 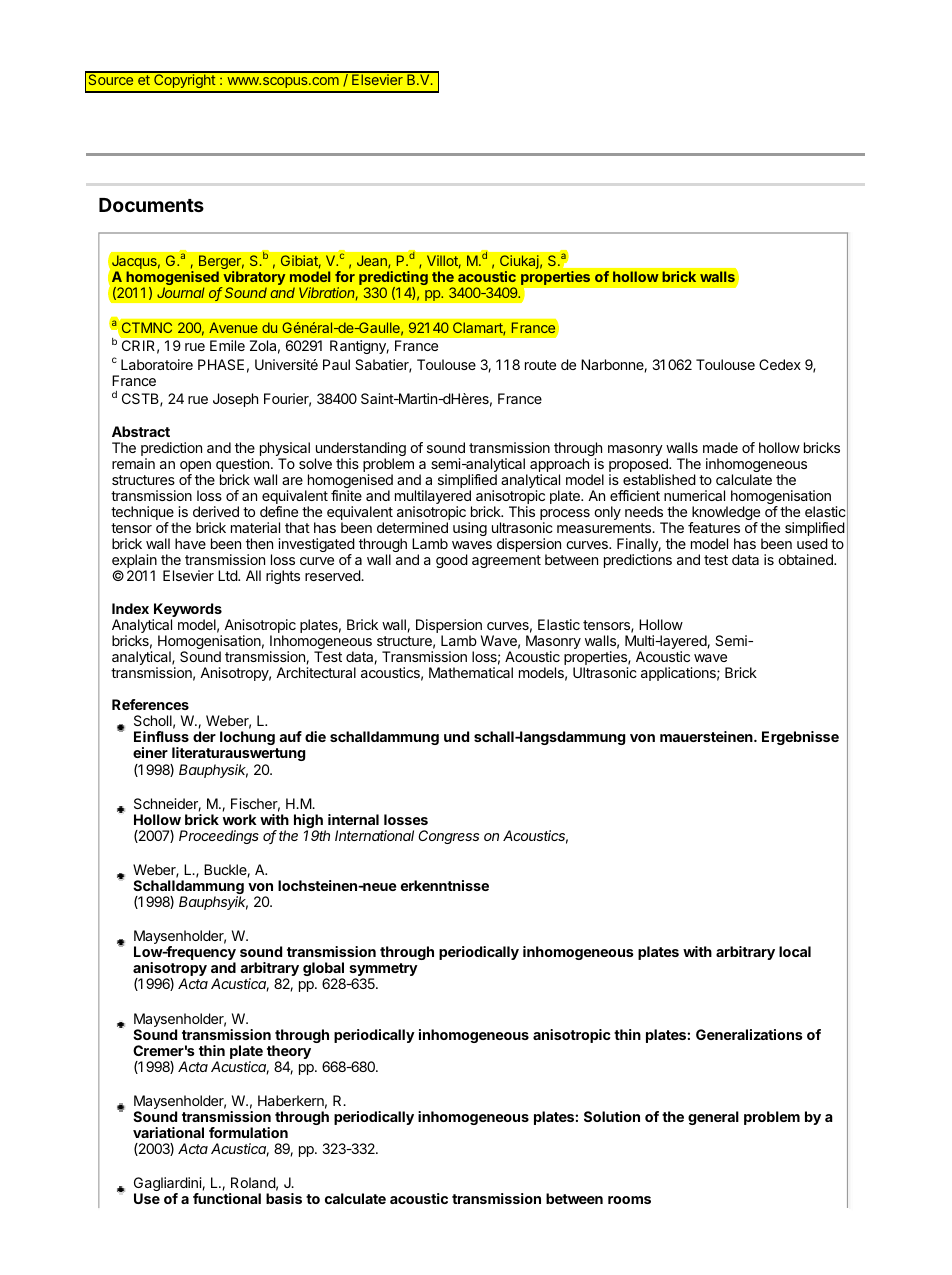 What do you see at coordinates (393, 279) in the screenshot?
I see `predicting` at bounding box center [393, 279].
